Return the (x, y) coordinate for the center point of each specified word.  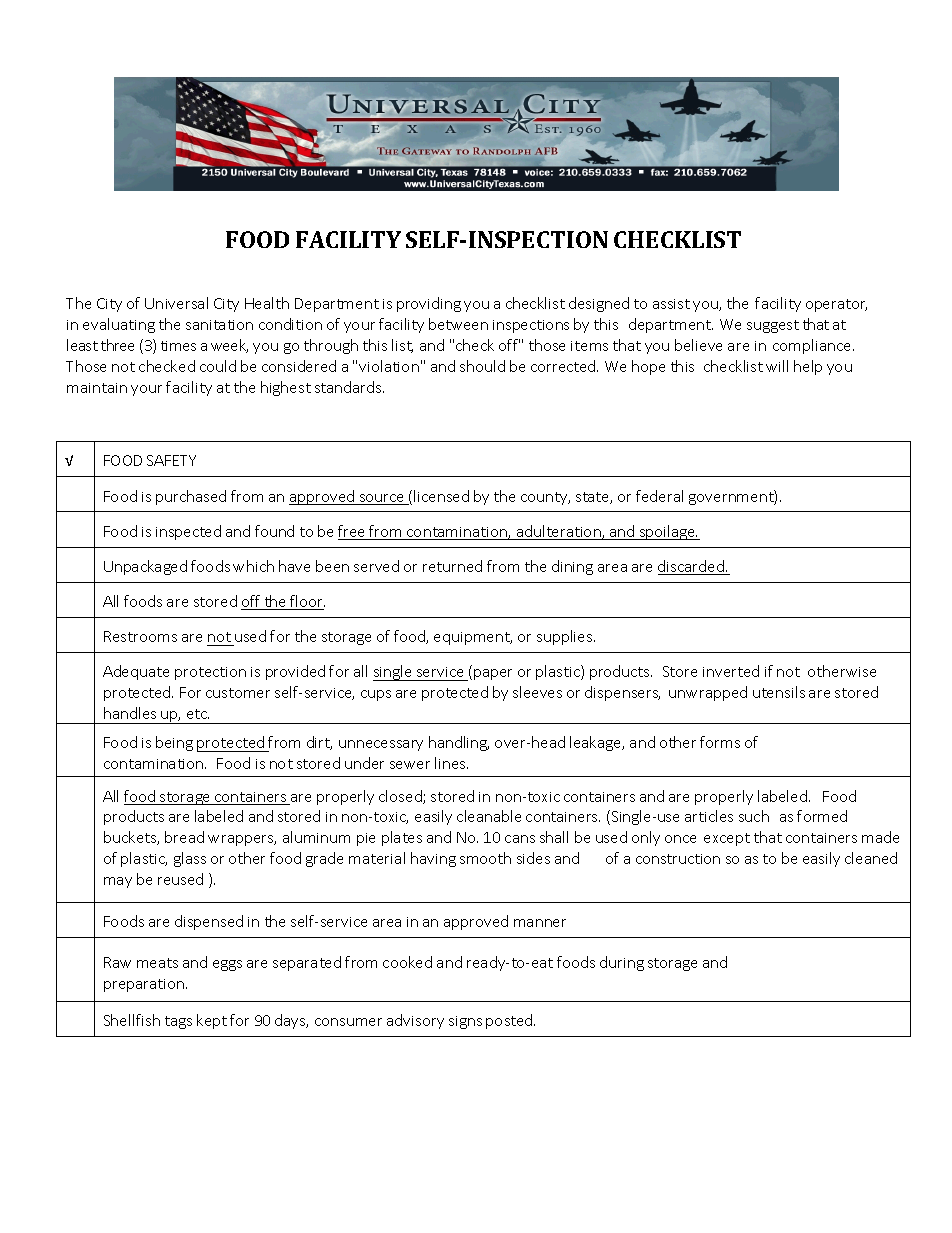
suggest (773, 326)
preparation (145, 985)
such (754, 816)
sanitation (219, 325)
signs (465, 1022)
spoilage (667, 532)
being (174, 743)
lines (451, 763)
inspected (188, 532)
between (458, 324)
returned (452, 566)
